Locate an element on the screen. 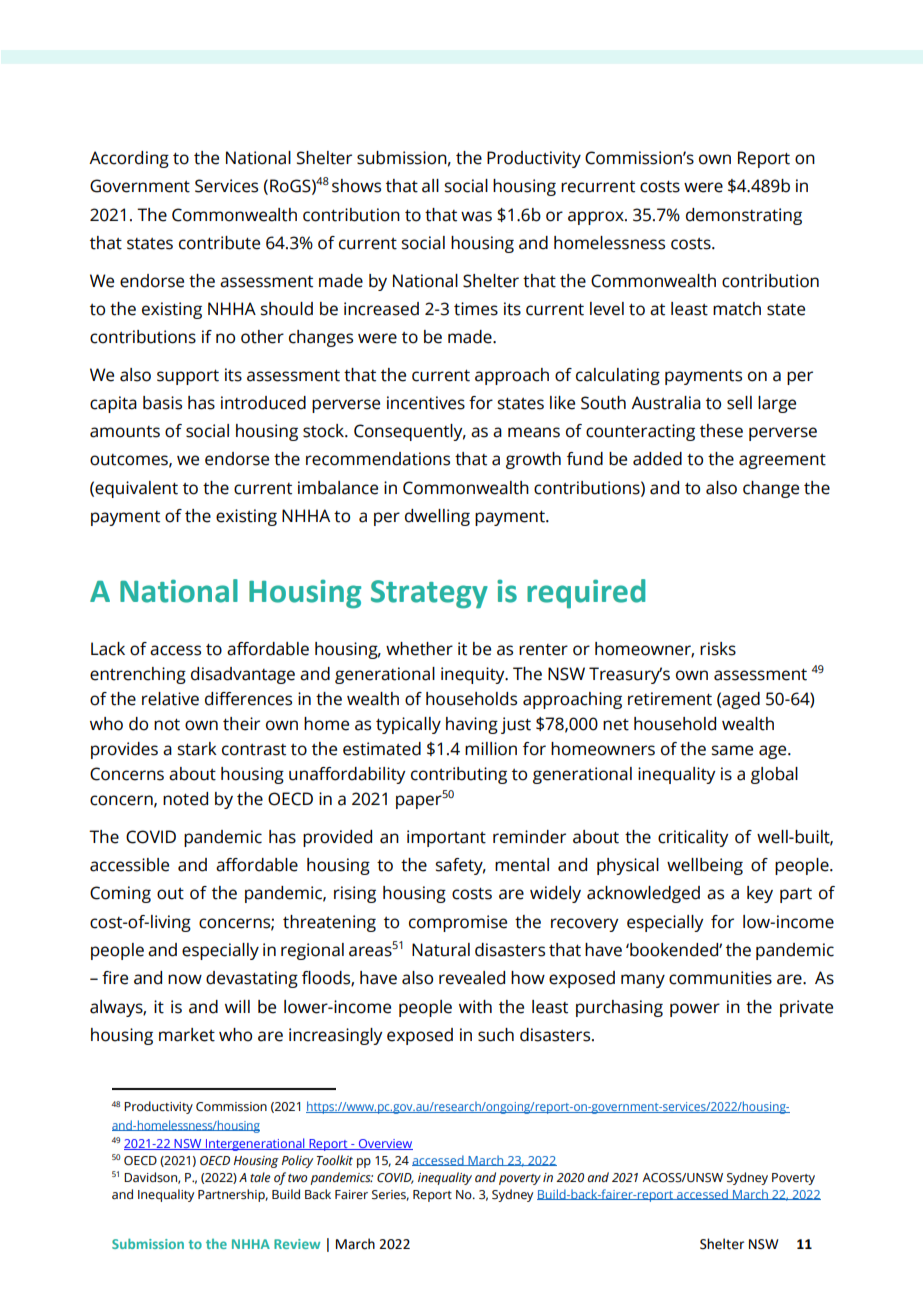 The width and height of the screenshot is (924, 1308). Strategy is located at coordinates (429, 594).
